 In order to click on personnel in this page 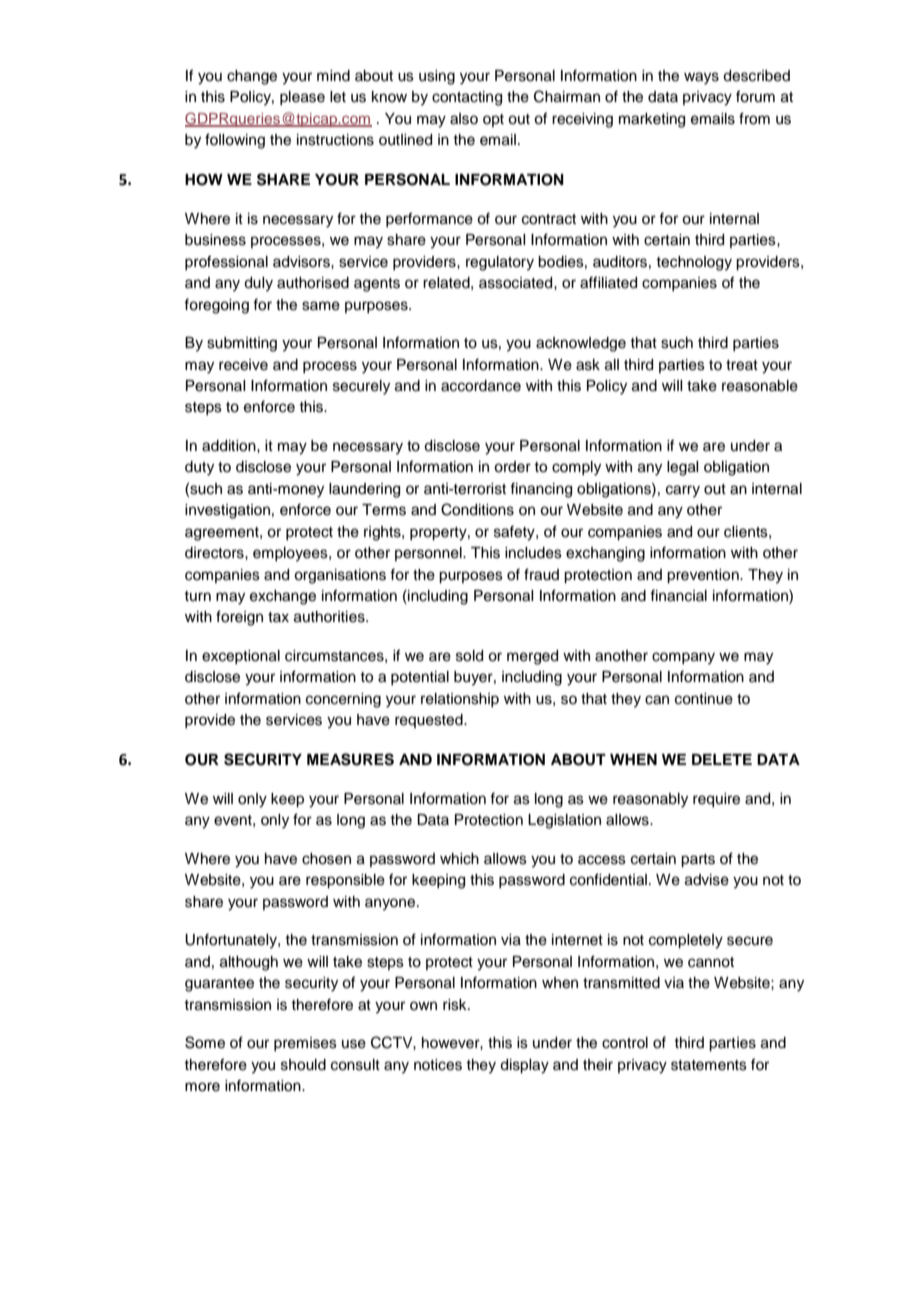, I will do `click(429, 554)`.
